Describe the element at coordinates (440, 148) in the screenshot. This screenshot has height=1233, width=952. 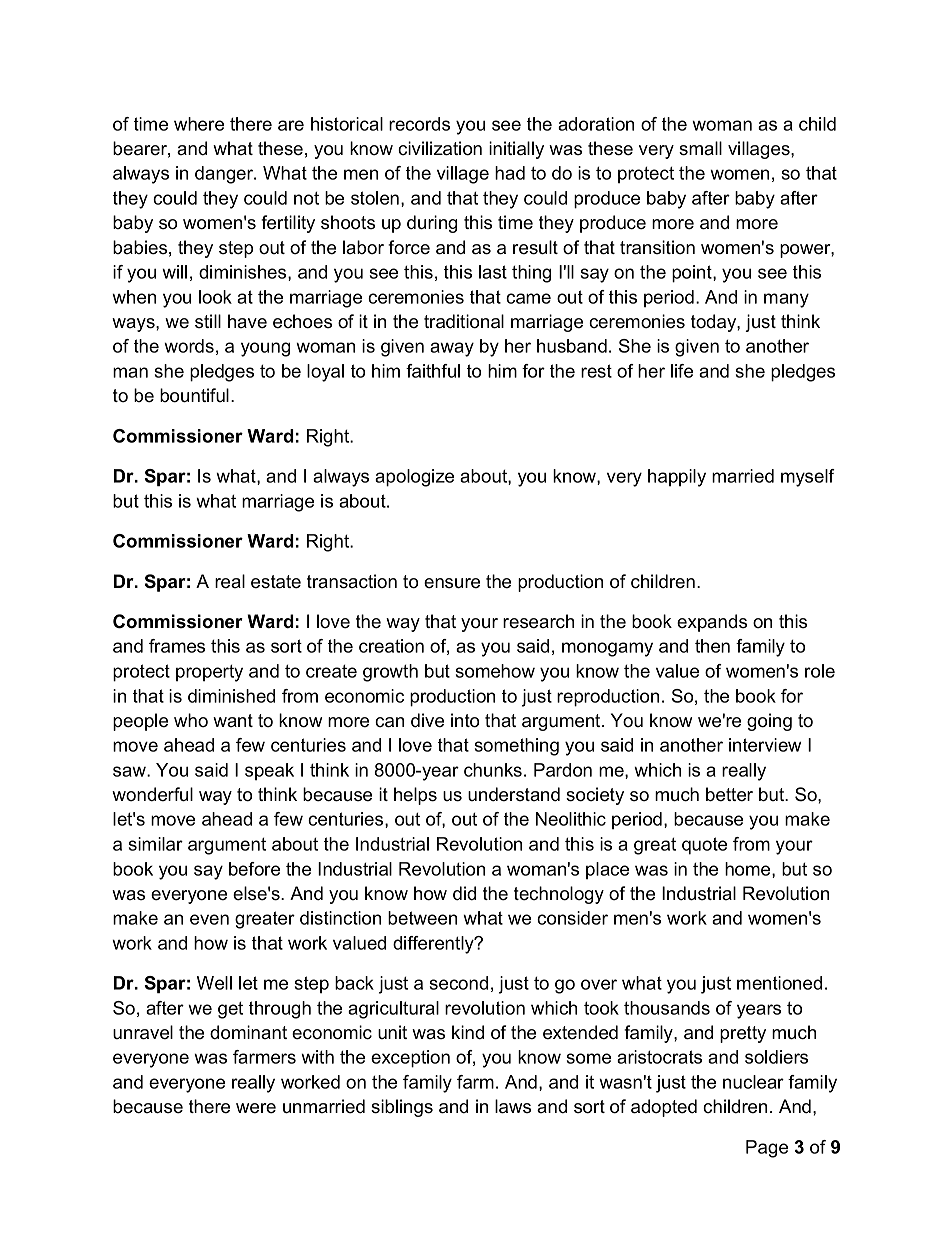
I see `civilization` at that location.
